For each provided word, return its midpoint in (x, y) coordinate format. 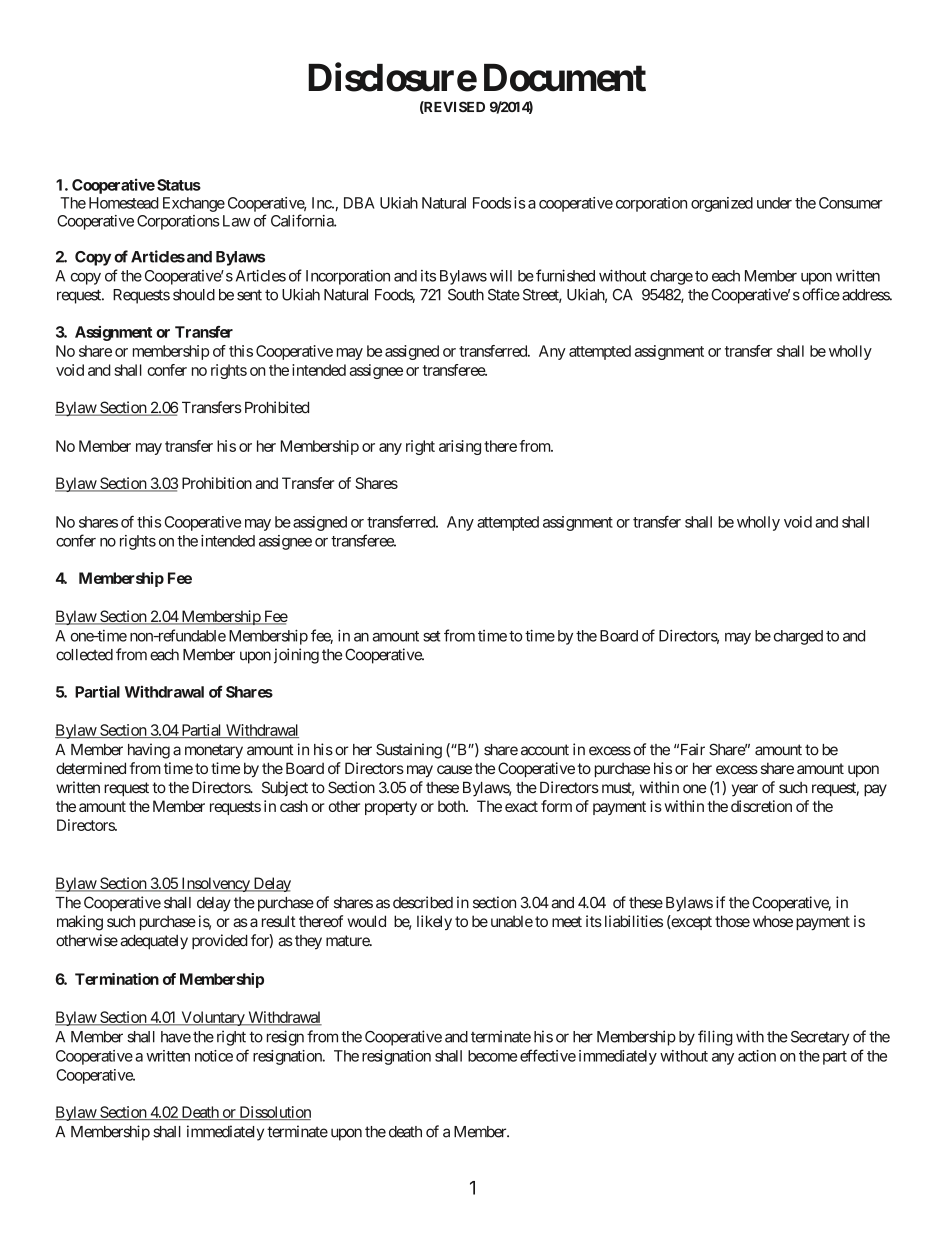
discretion (761, 806)
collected (84, 655)
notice (214, 1056)
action (757, 1056)
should (194, 295)
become (492, 1056)
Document (565, 78)
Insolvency (215, 884)
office (821, 294)
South (466, 295)
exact (521, 806)
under (774, 203)
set (432, 636)
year (745, 790)
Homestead (124, 203)
